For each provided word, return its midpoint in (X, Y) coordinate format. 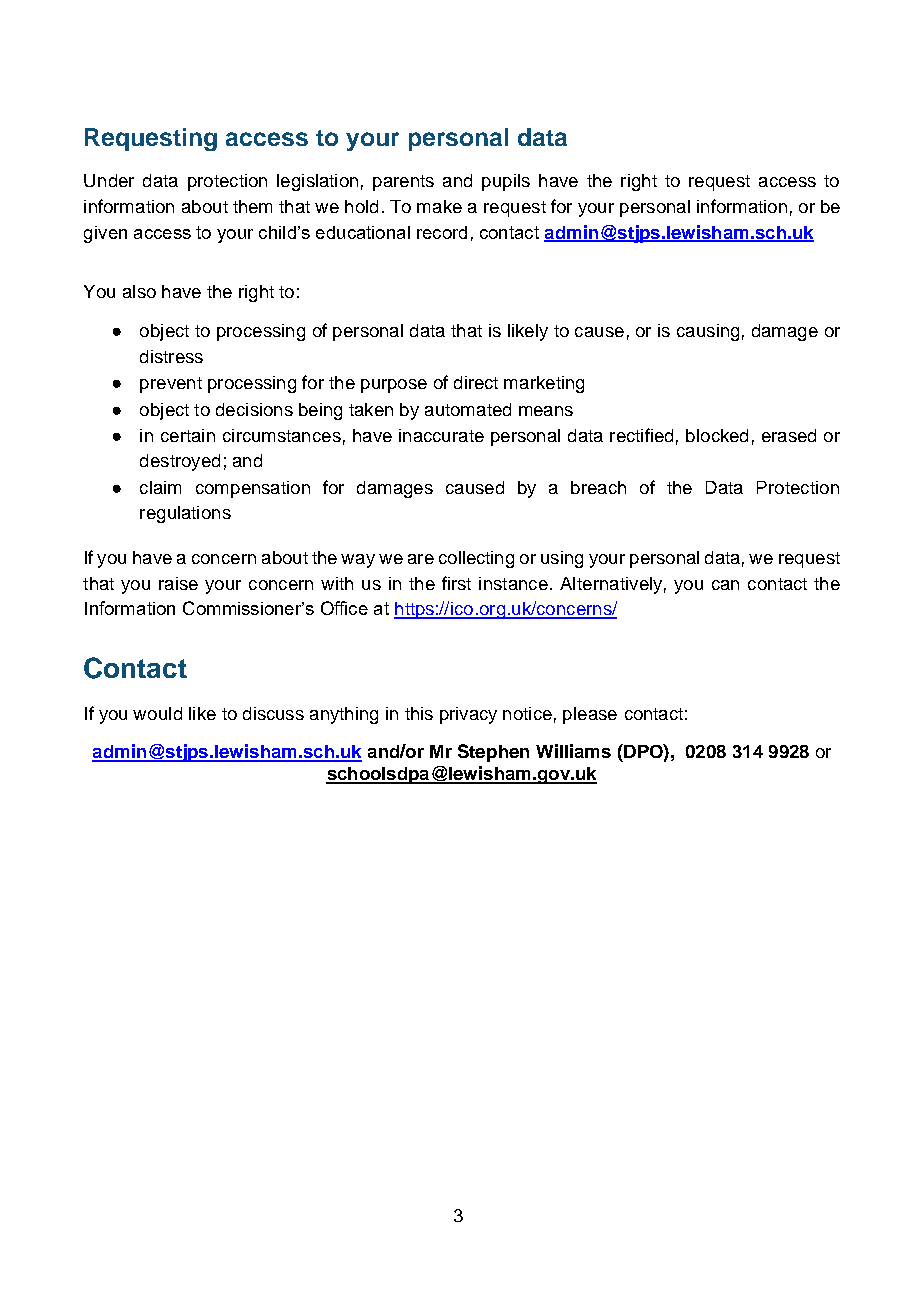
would (157, 713)
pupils (506, 182)
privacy (468, 715)
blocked (717, 435)
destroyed (180, 462)
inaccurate (441, 435)
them (252, 206)
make (439, 206)
